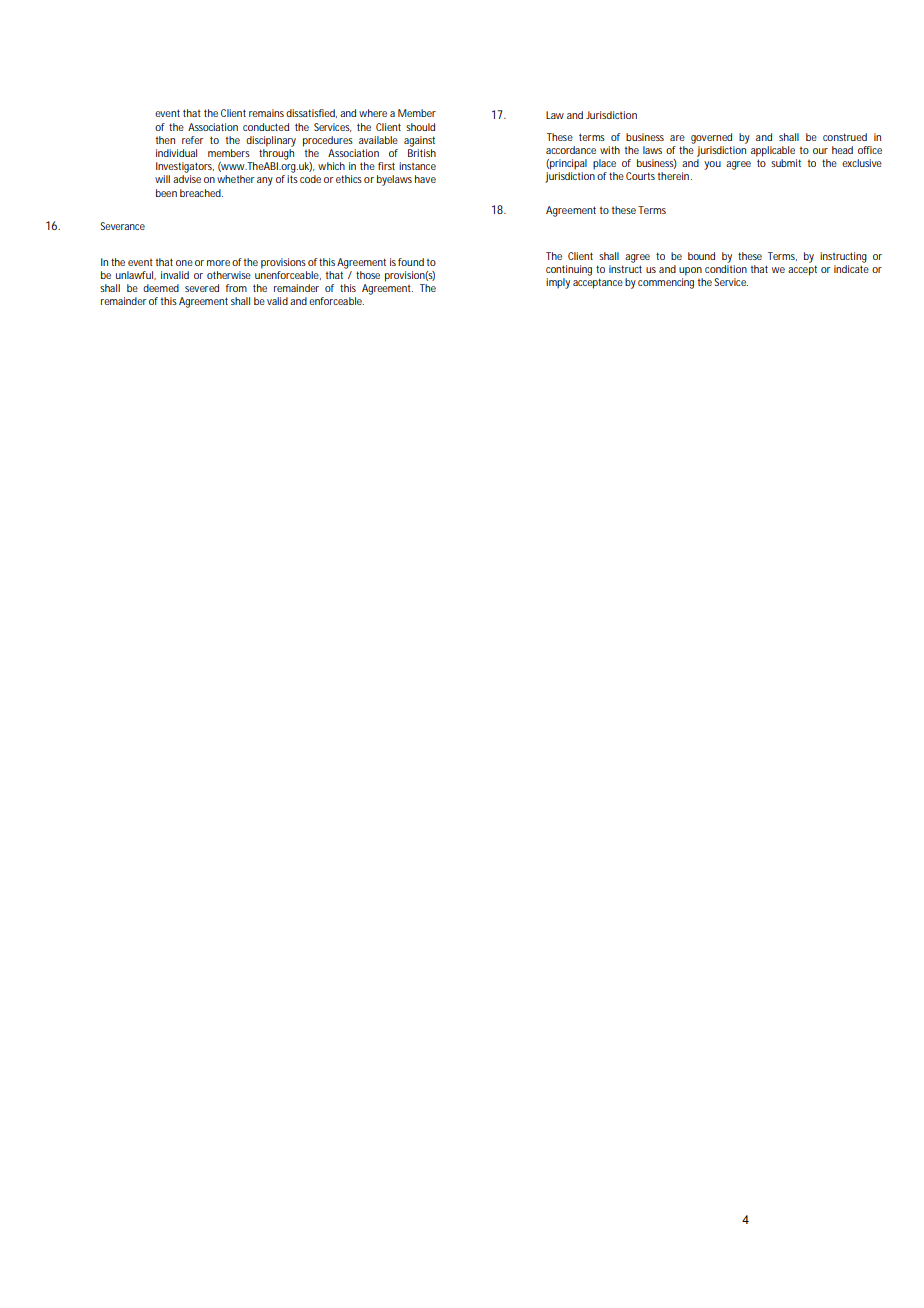 This screenshot has height=1308, width=924. Describe the element at coordinates (411, 262) in the screenshot. I see `found` at that location.
